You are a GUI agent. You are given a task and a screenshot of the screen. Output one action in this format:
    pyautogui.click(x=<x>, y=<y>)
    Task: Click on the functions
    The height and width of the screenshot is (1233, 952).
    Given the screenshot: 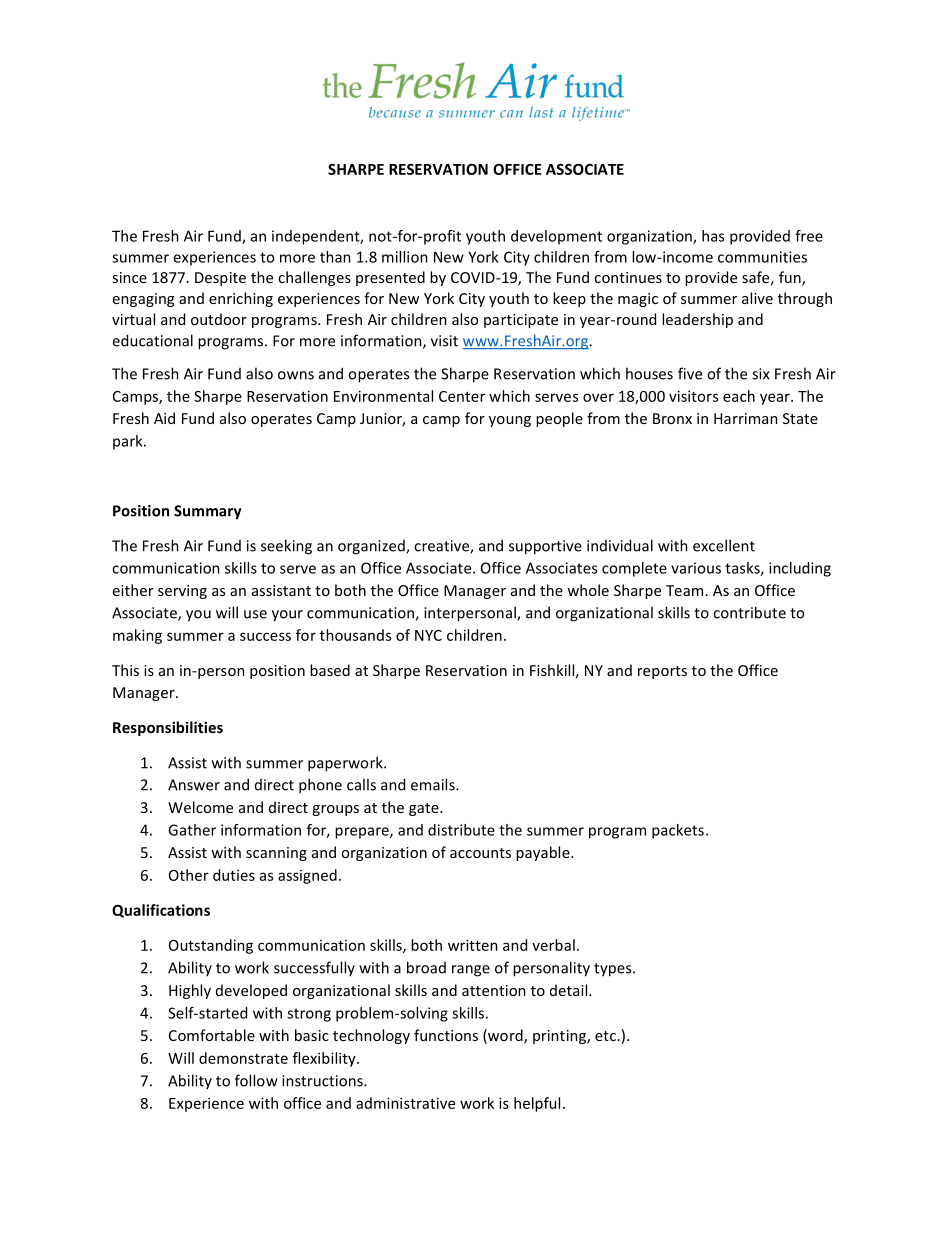 What is the action you would take?
    pyautogui.click(x=446, y=1035)
